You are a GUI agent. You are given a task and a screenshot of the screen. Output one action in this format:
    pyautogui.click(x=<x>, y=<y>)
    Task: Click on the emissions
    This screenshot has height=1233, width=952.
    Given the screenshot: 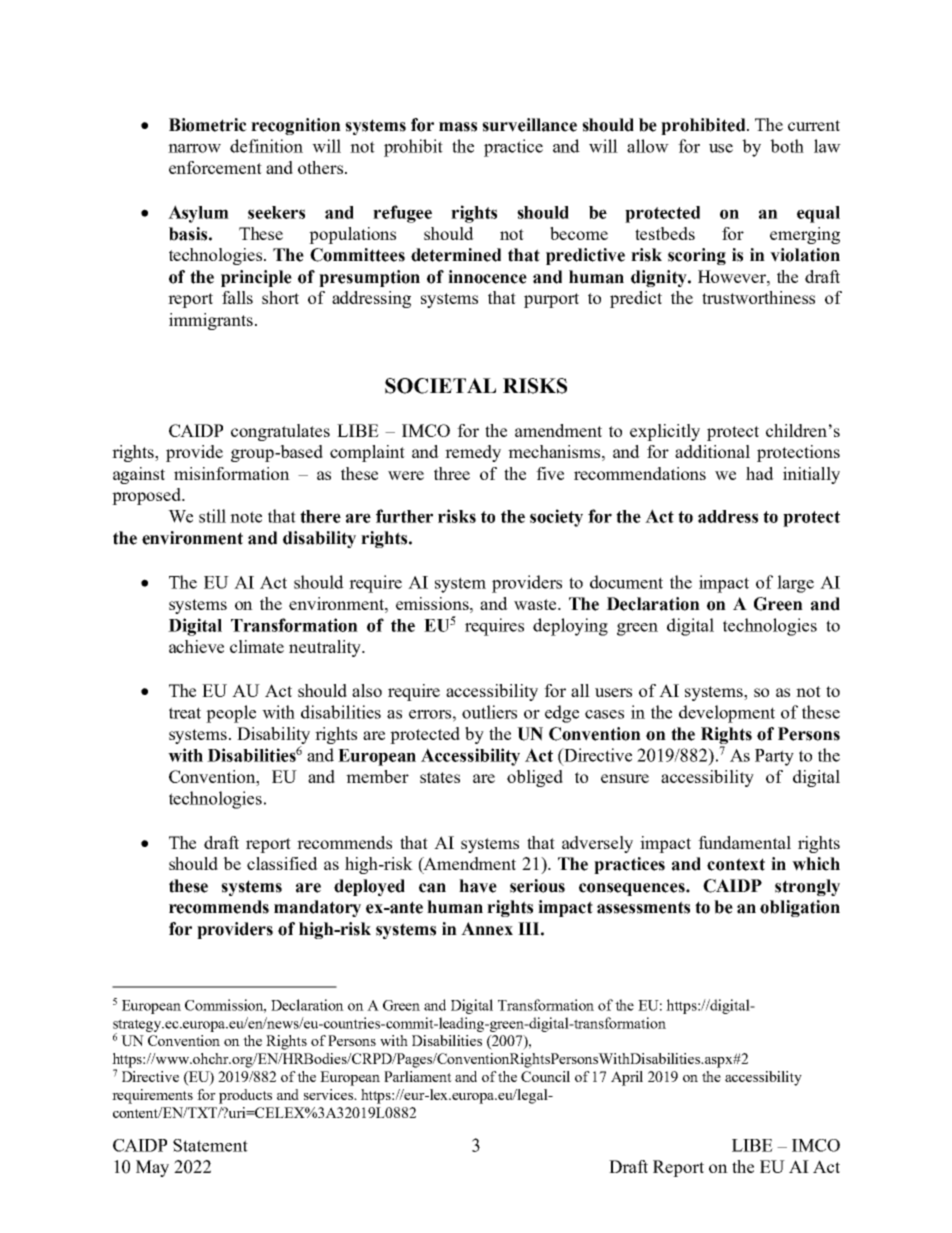 What is the action you would take?
    pyautogui.click(x=433, y=603)
